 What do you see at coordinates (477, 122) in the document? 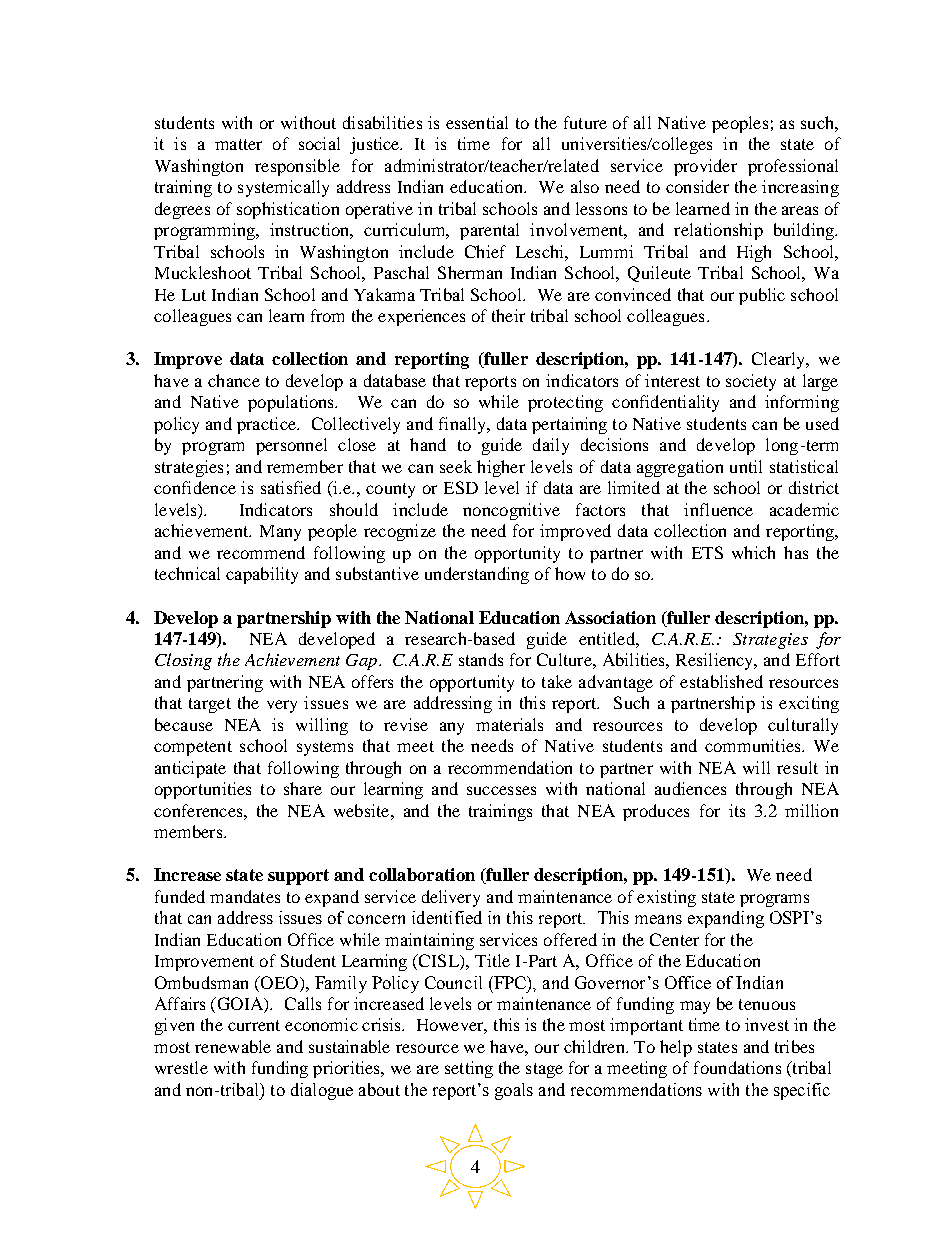
I see `essential` at bounding box center [477, 122].
